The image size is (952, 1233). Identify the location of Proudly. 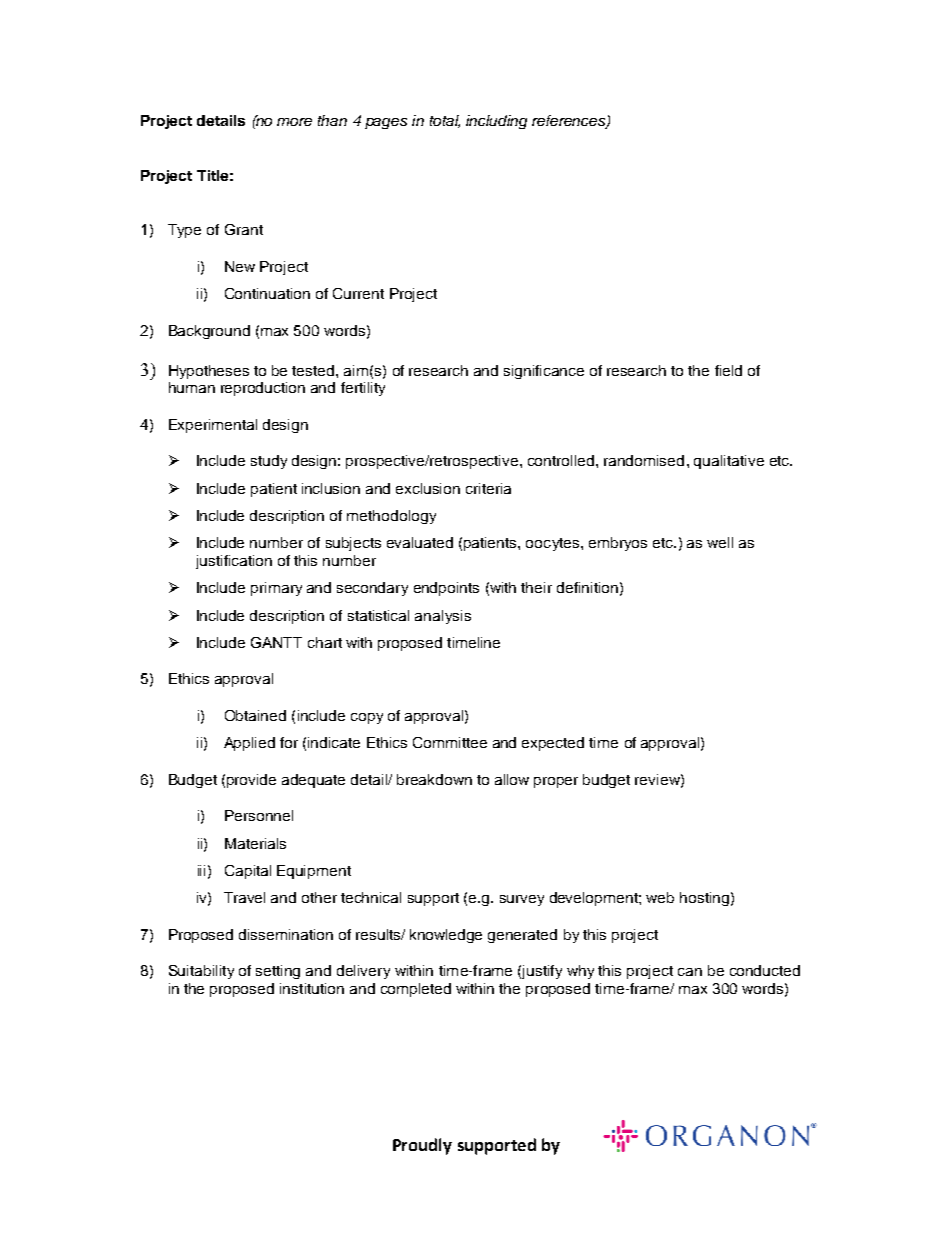
(422, 1146).
